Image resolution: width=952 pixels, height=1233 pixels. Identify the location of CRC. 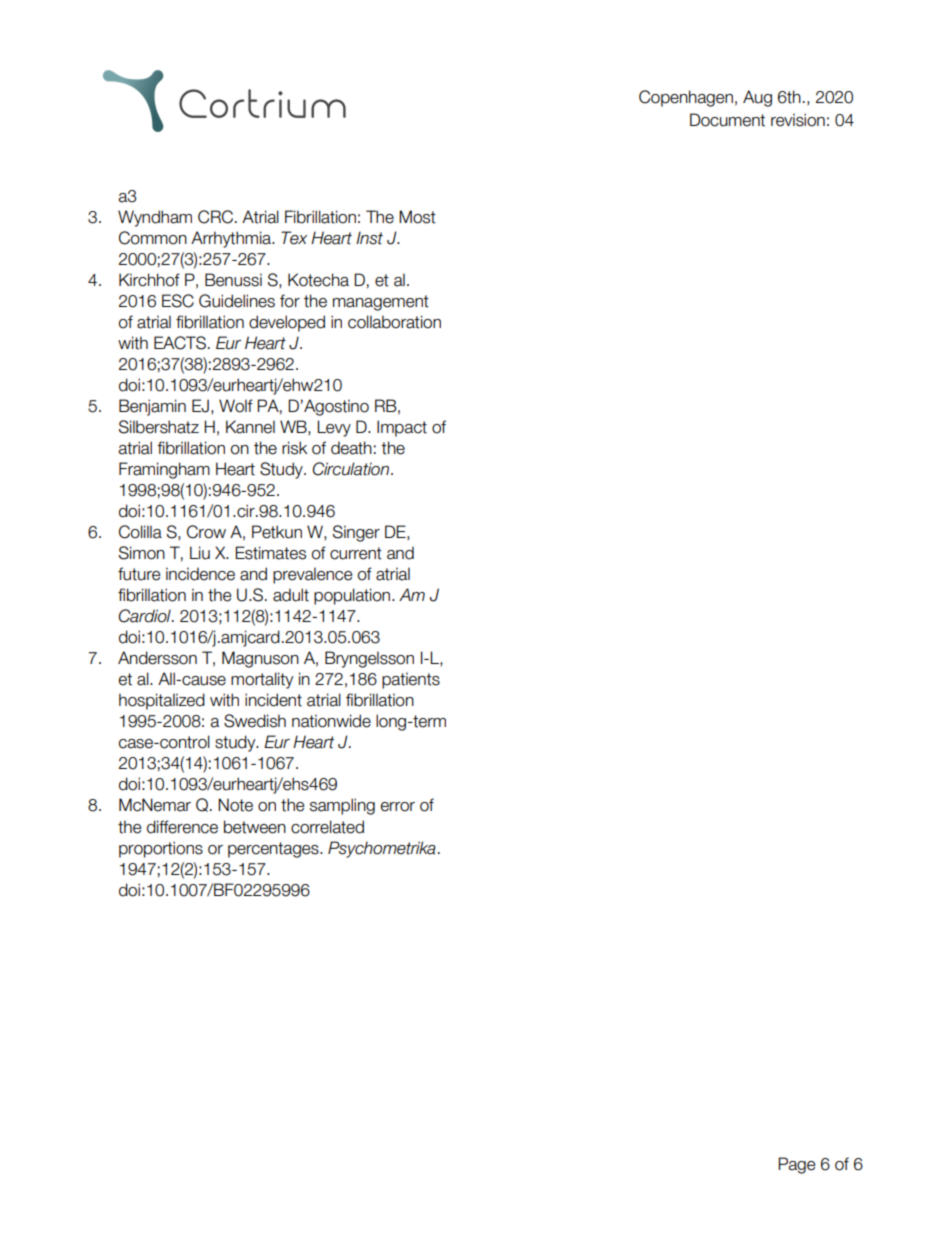
(215, 217).
